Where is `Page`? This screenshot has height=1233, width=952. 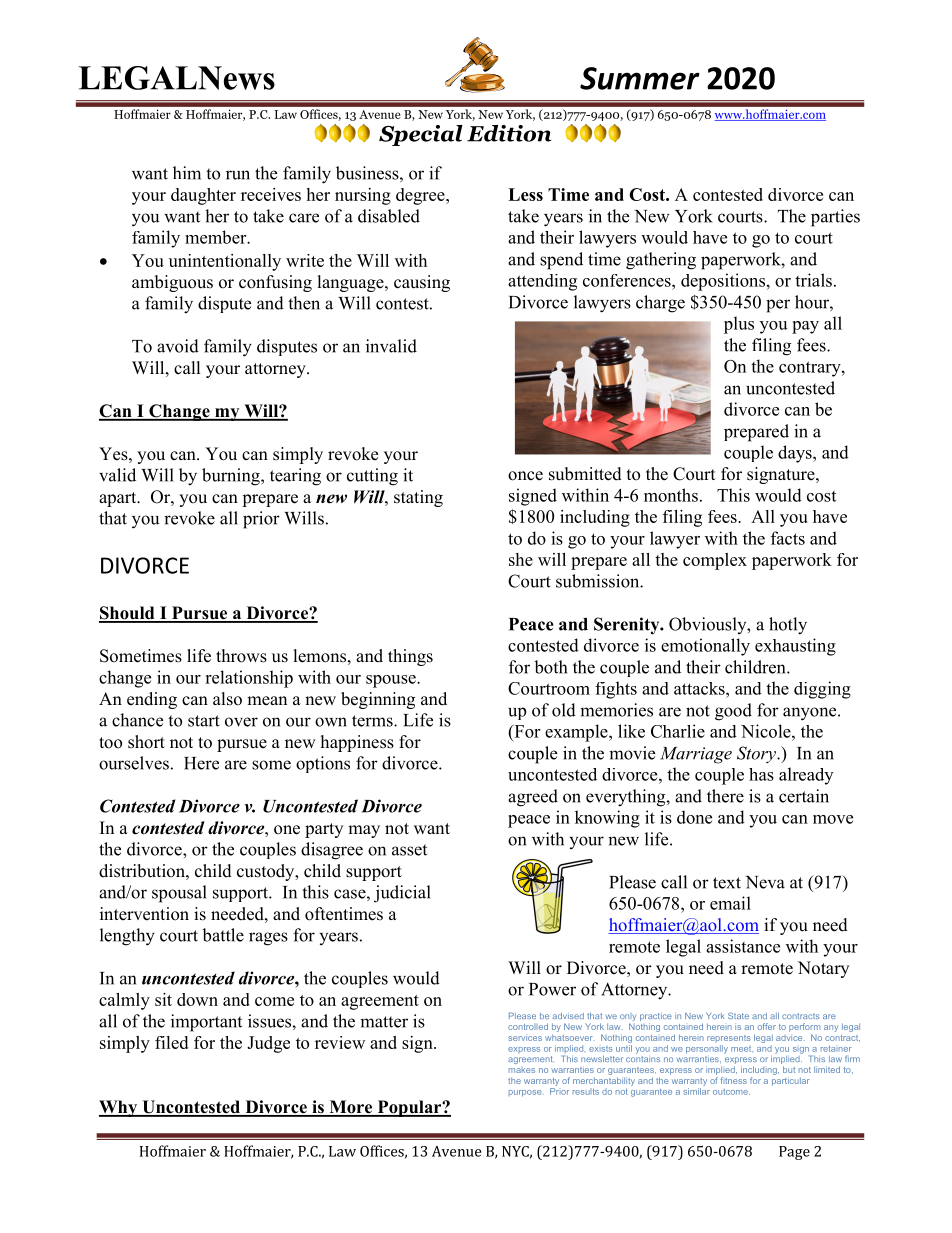 Page is located at coordinates (794, 1153).
